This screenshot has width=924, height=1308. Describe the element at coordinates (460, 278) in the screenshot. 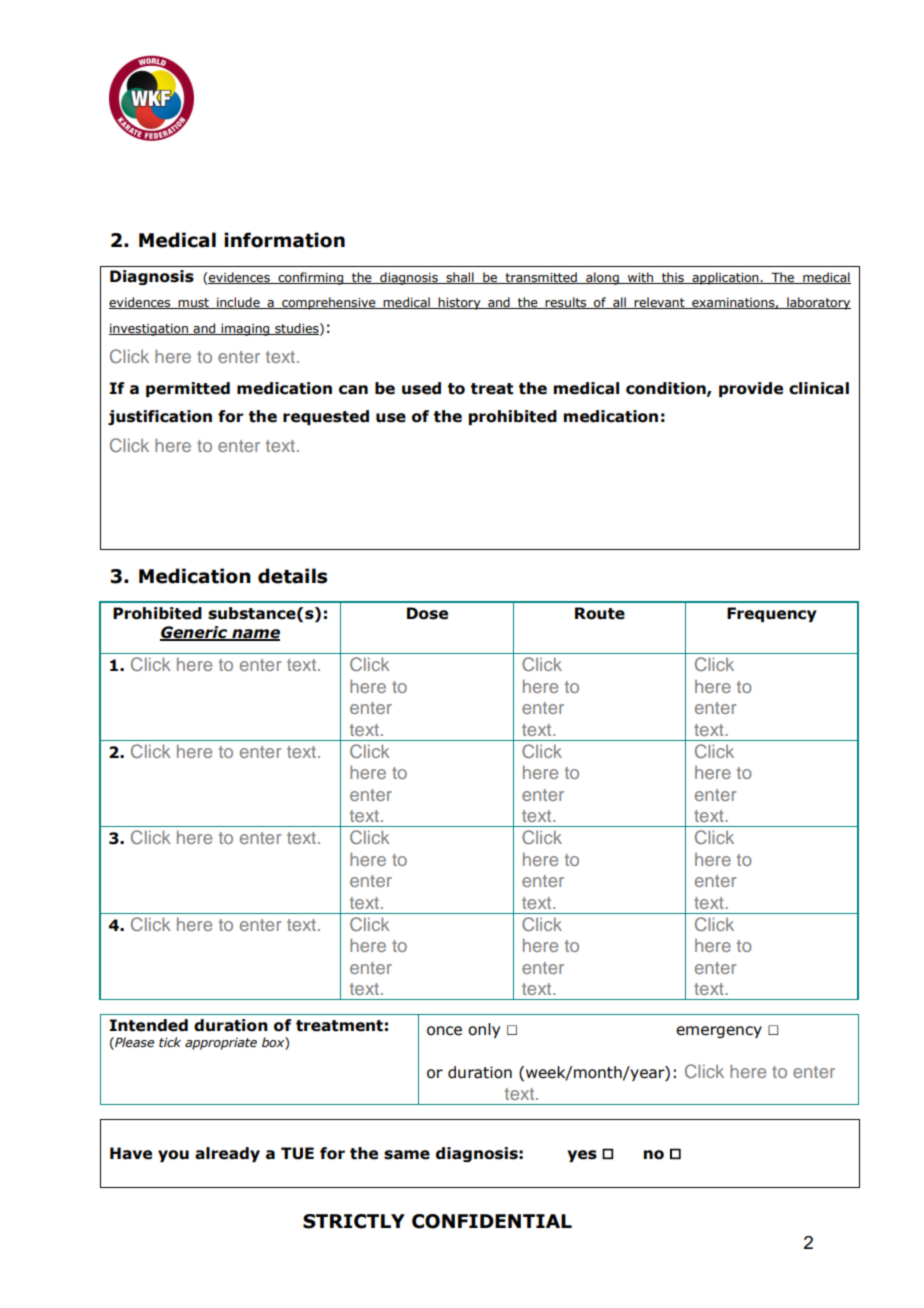

I see `shall` at that location.
